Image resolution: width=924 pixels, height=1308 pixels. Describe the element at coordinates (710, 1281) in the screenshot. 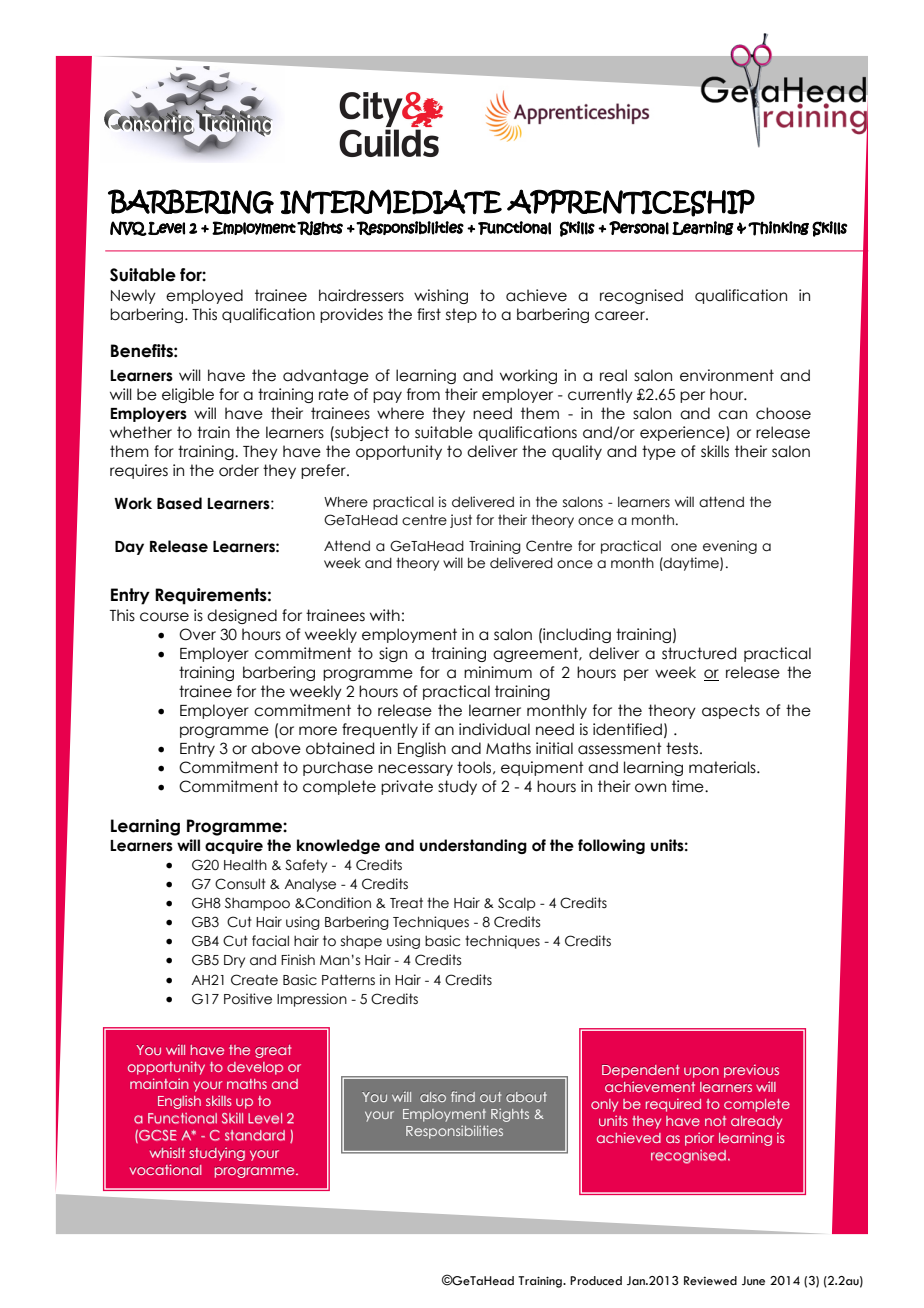

I see `Reviewed` at that location.
